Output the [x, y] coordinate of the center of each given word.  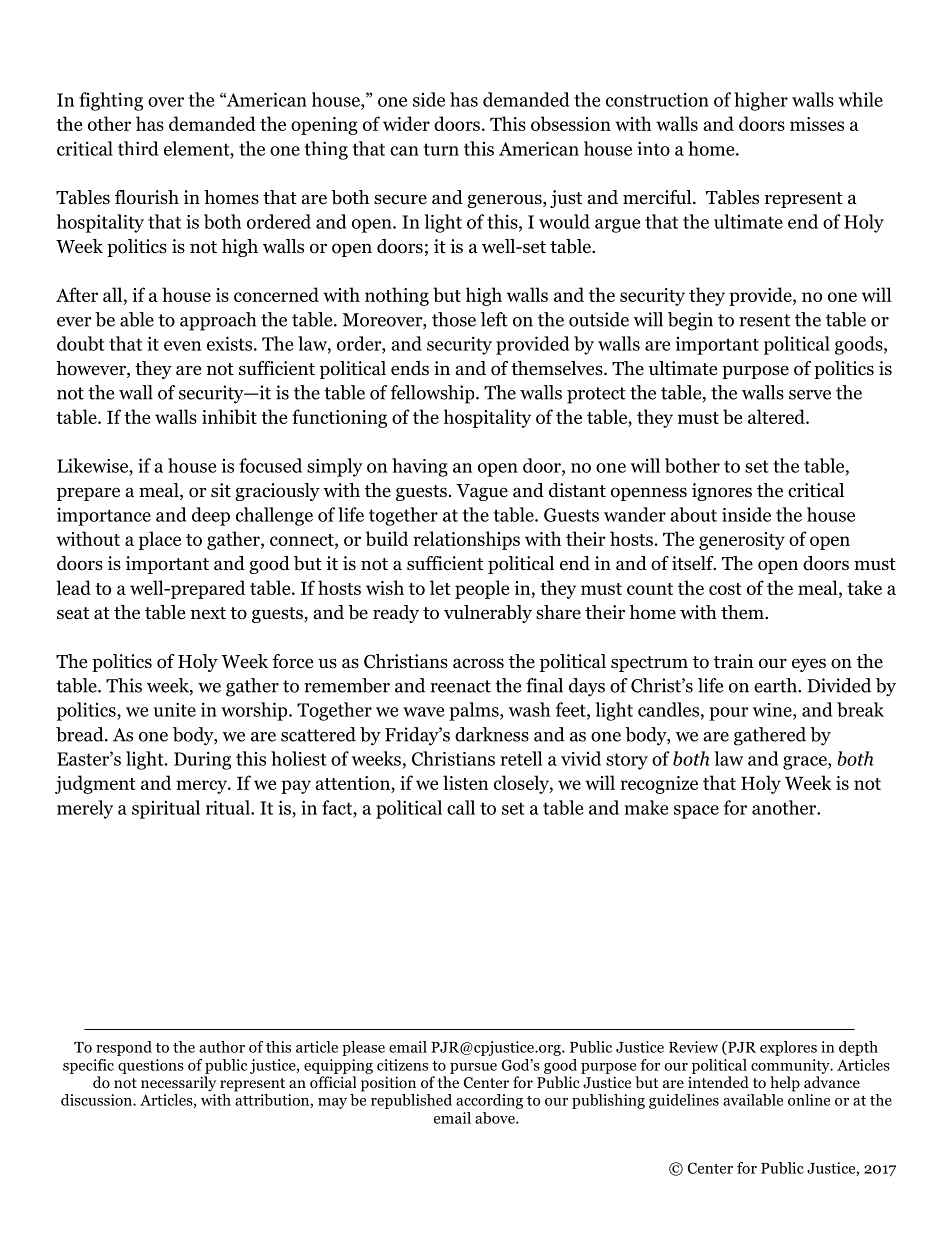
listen [466, 782]
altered [777, 416]
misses [817, 124]
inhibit [229, 416]
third [138, 148]
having [420, 467]
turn [441, 149]
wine [773, 710]
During [202, 760]
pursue [473, 1068]
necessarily [178, 1084]
